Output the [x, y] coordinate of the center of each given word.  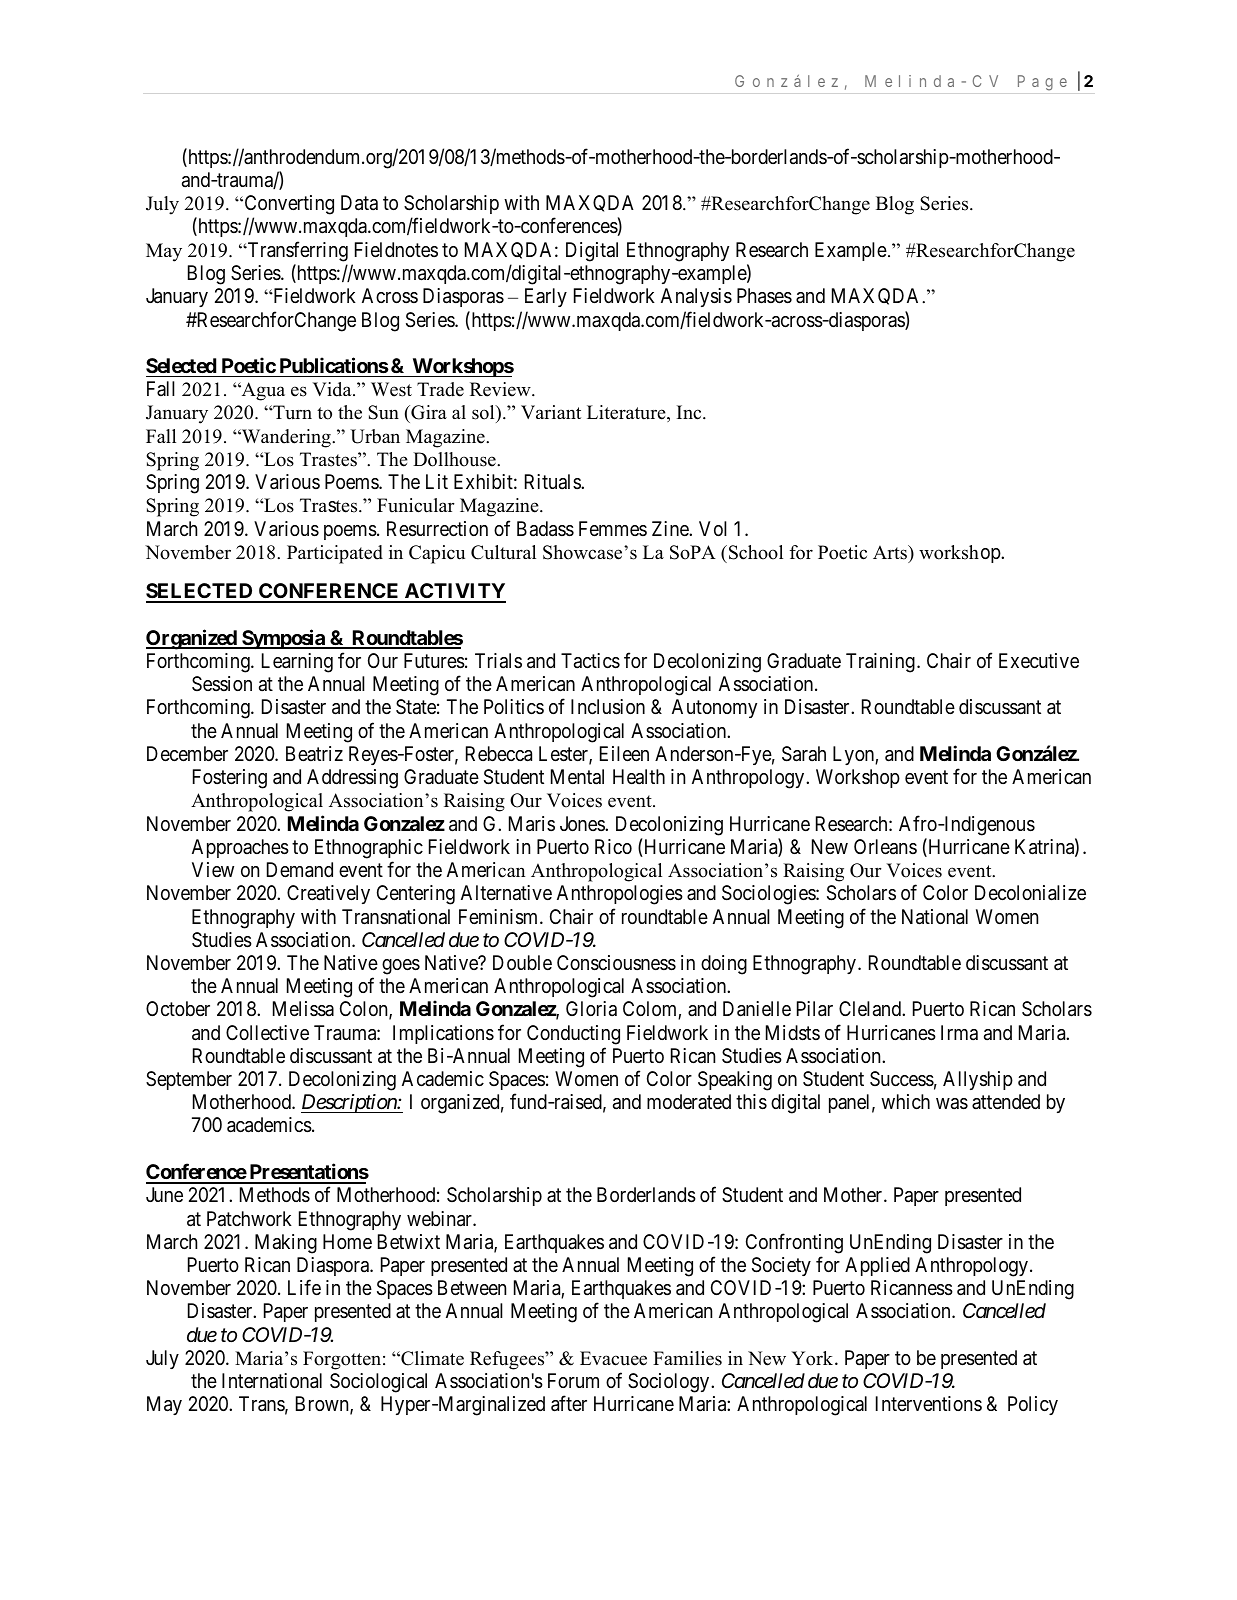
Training [880, 663]
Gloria [591, 1009]
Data [359, 203]
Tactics [590, 661]
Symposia [283, 639]
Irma [959, 1033]
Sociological [378, 1383]
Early [546, 297]
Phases [764, 296]
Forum [573, 1380]
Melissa [303, 1009]
